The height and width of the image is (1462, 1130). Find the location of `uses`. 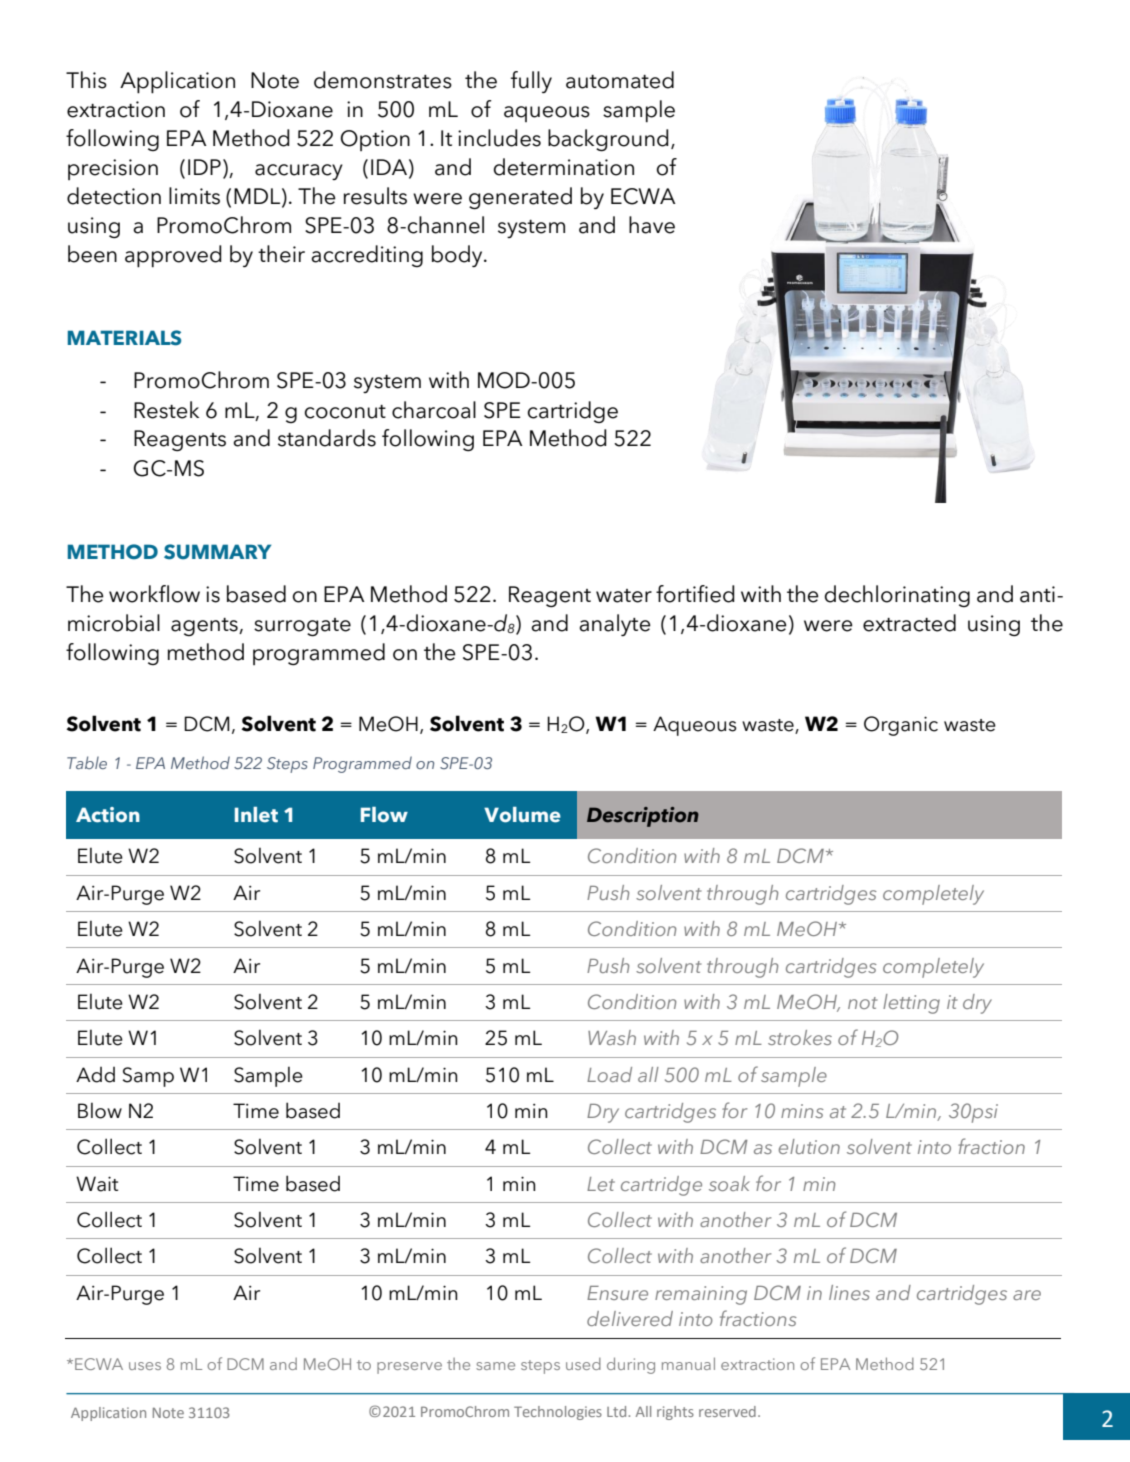

uses is located at coordinates (145, 1366).
